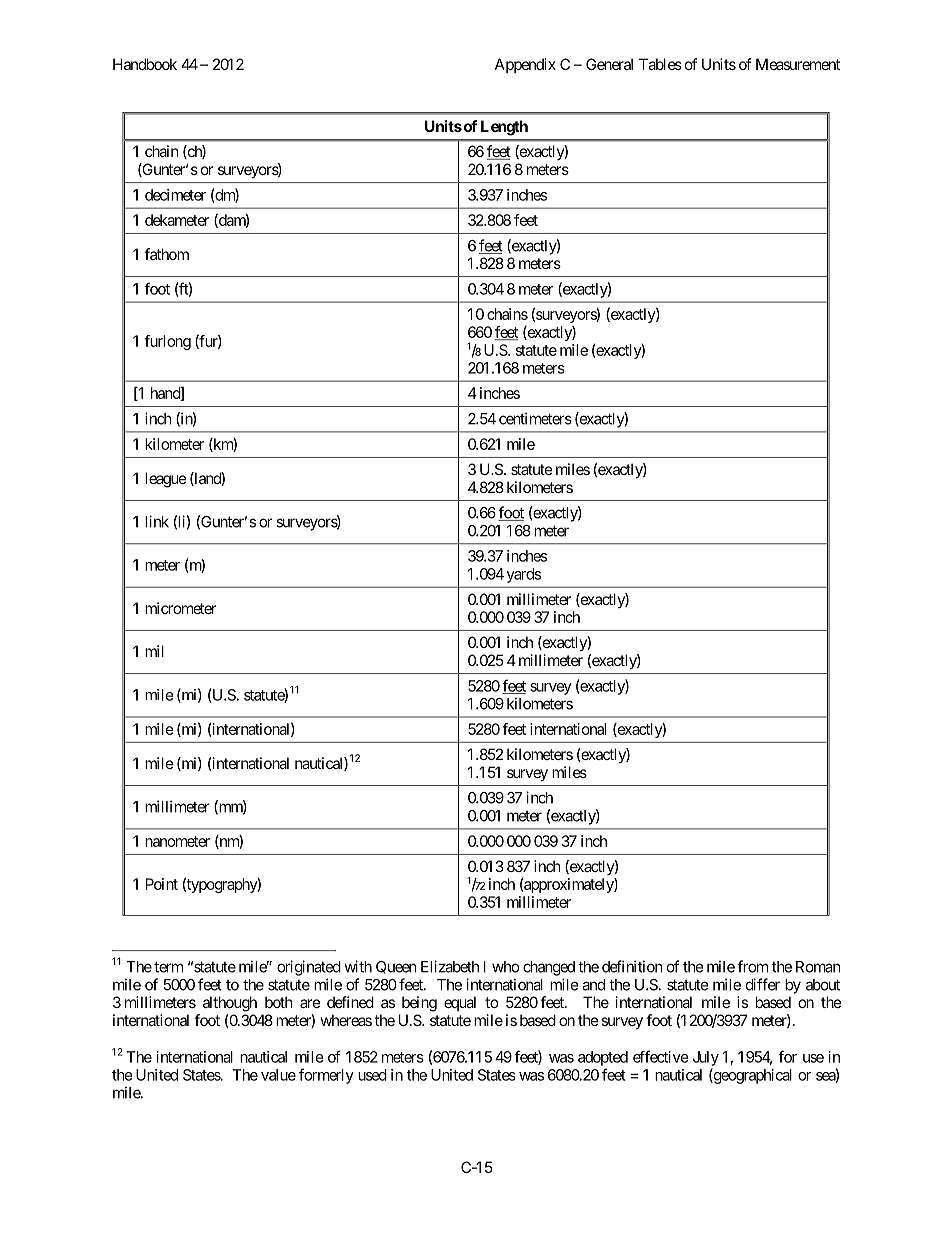  Describe the element at coordinates (524, 575) in the screenshot. I see `yards` at that location.
